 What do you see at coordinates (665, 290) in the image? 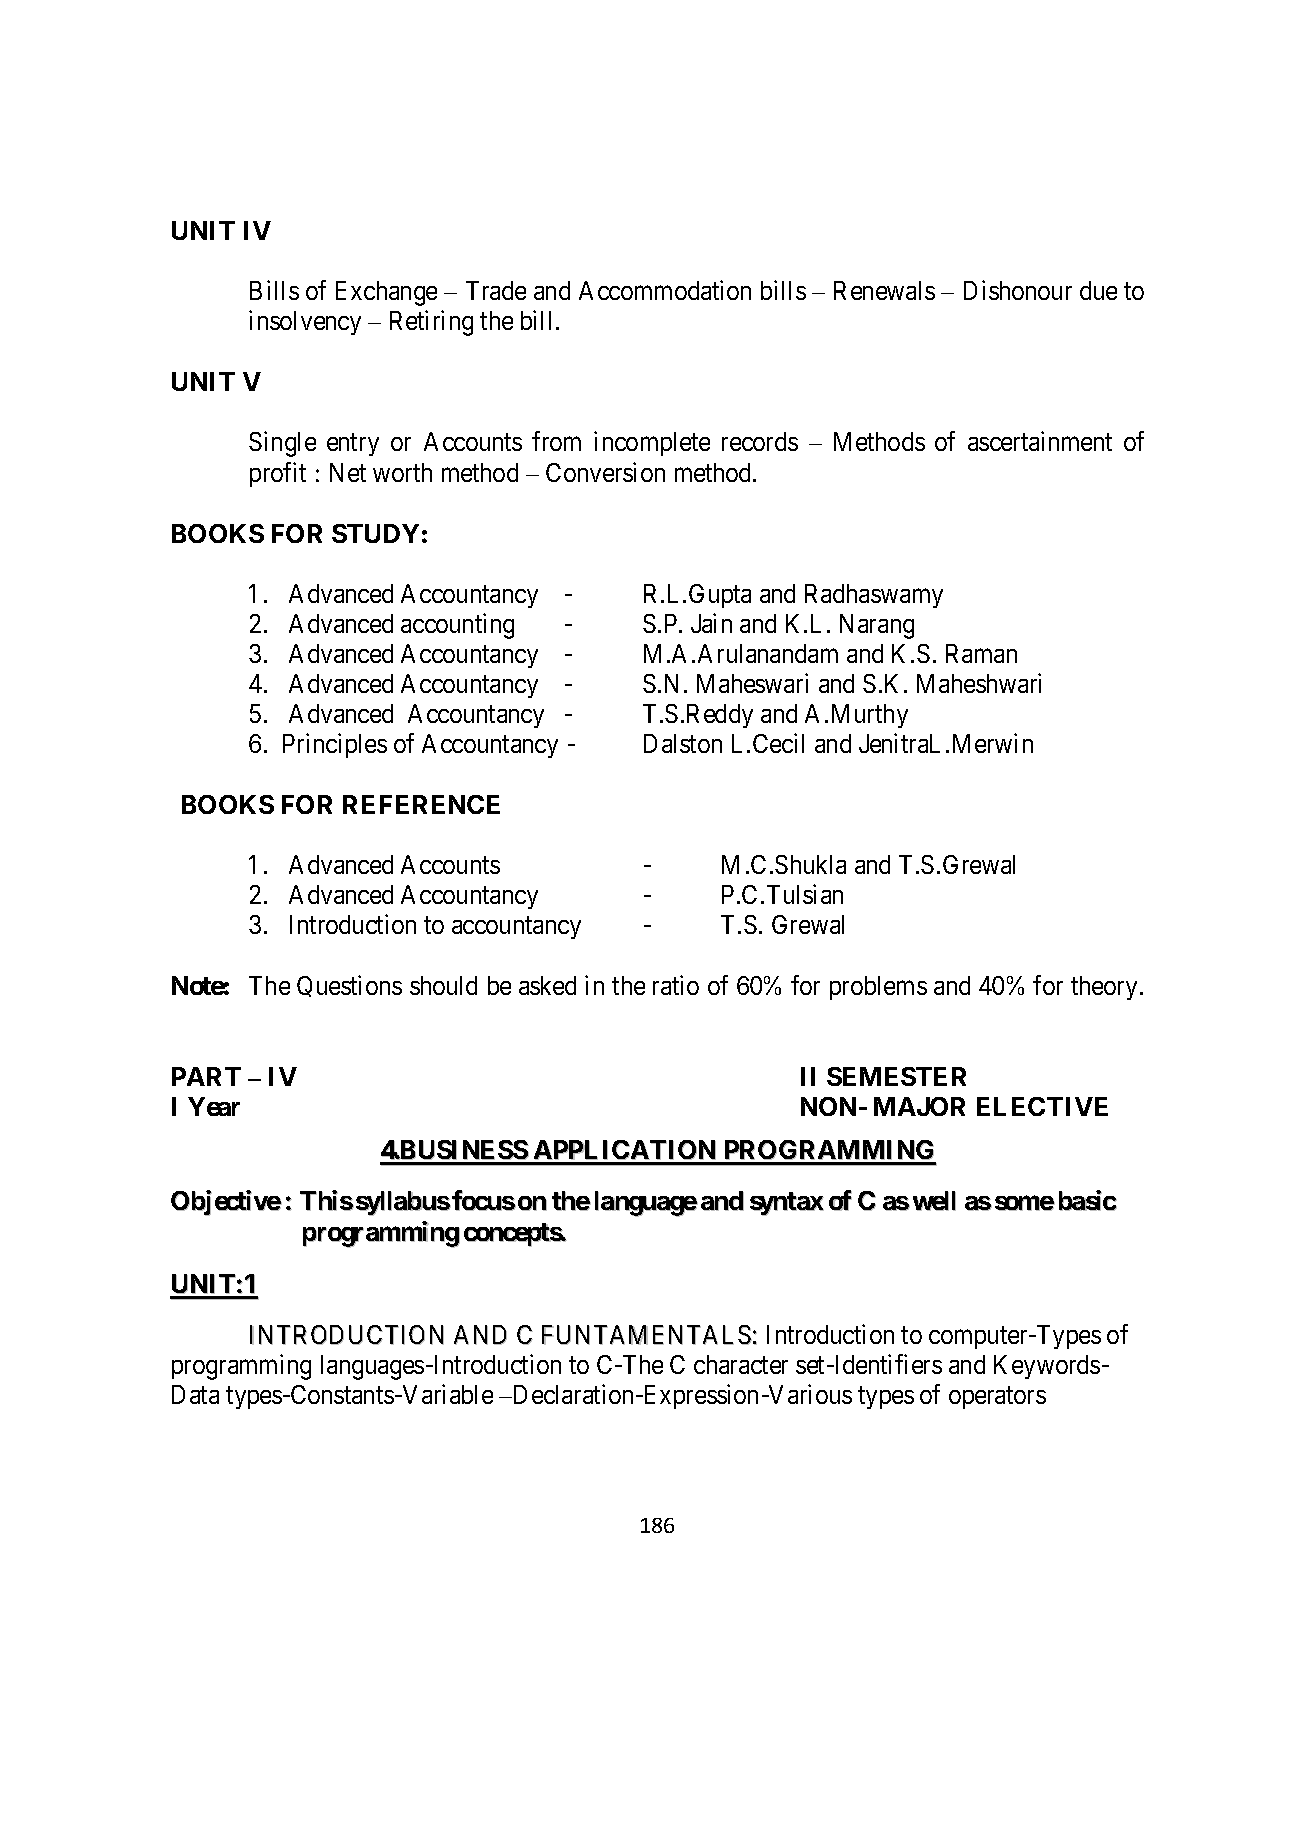
I see `Accommodation` at bounding box center [665, 290].
